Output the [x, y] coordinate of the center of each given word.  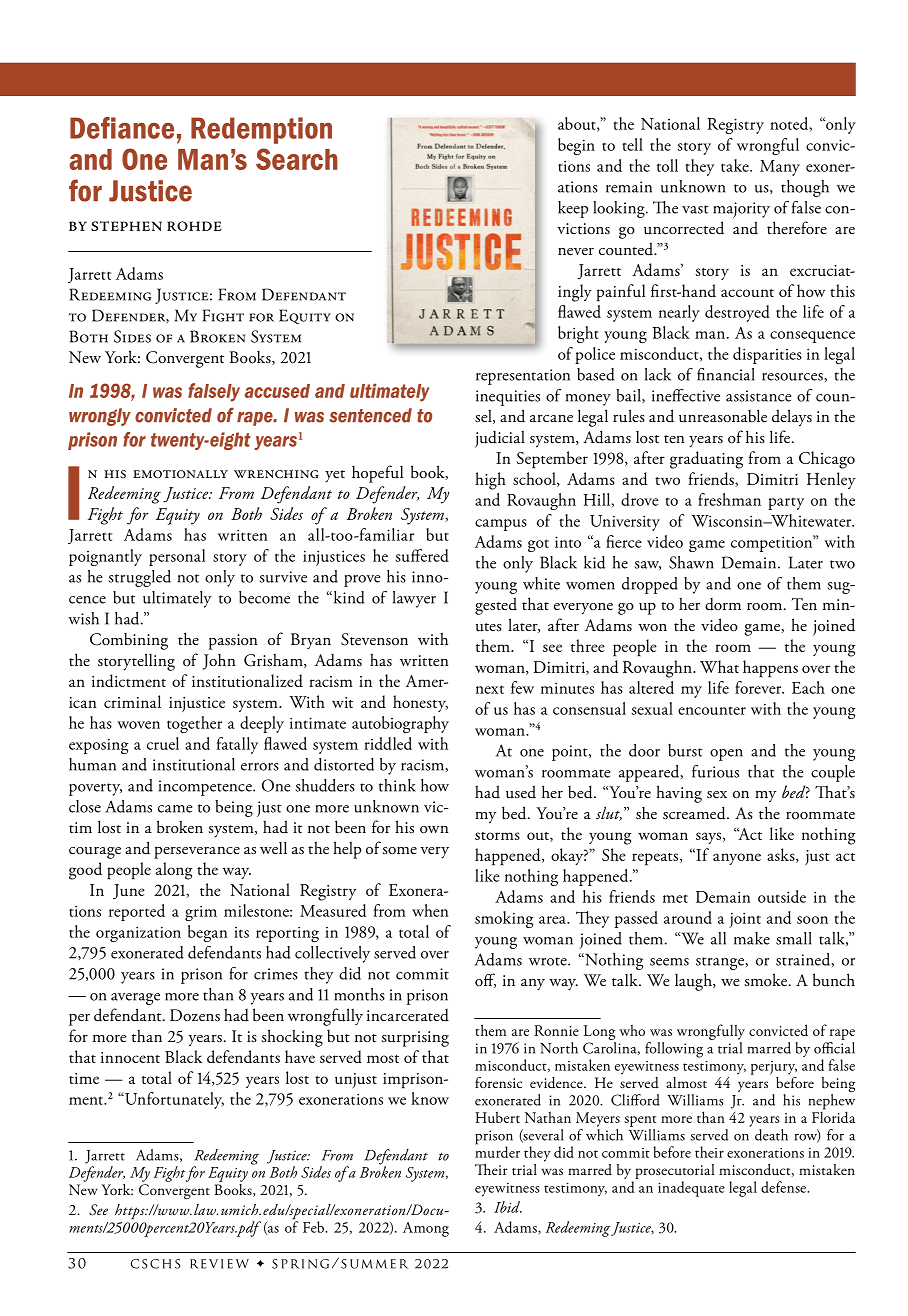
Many [780, 168]
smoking [504, 919]
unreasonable [723, 416]
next [490, 689]
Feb [315, 1227]
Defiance [122, 128]
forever [759, 687]
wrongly [100, 417]
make [752, 938]
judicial [500, 439]
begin [576, 146]
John [219, 662]
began [208, 933]
